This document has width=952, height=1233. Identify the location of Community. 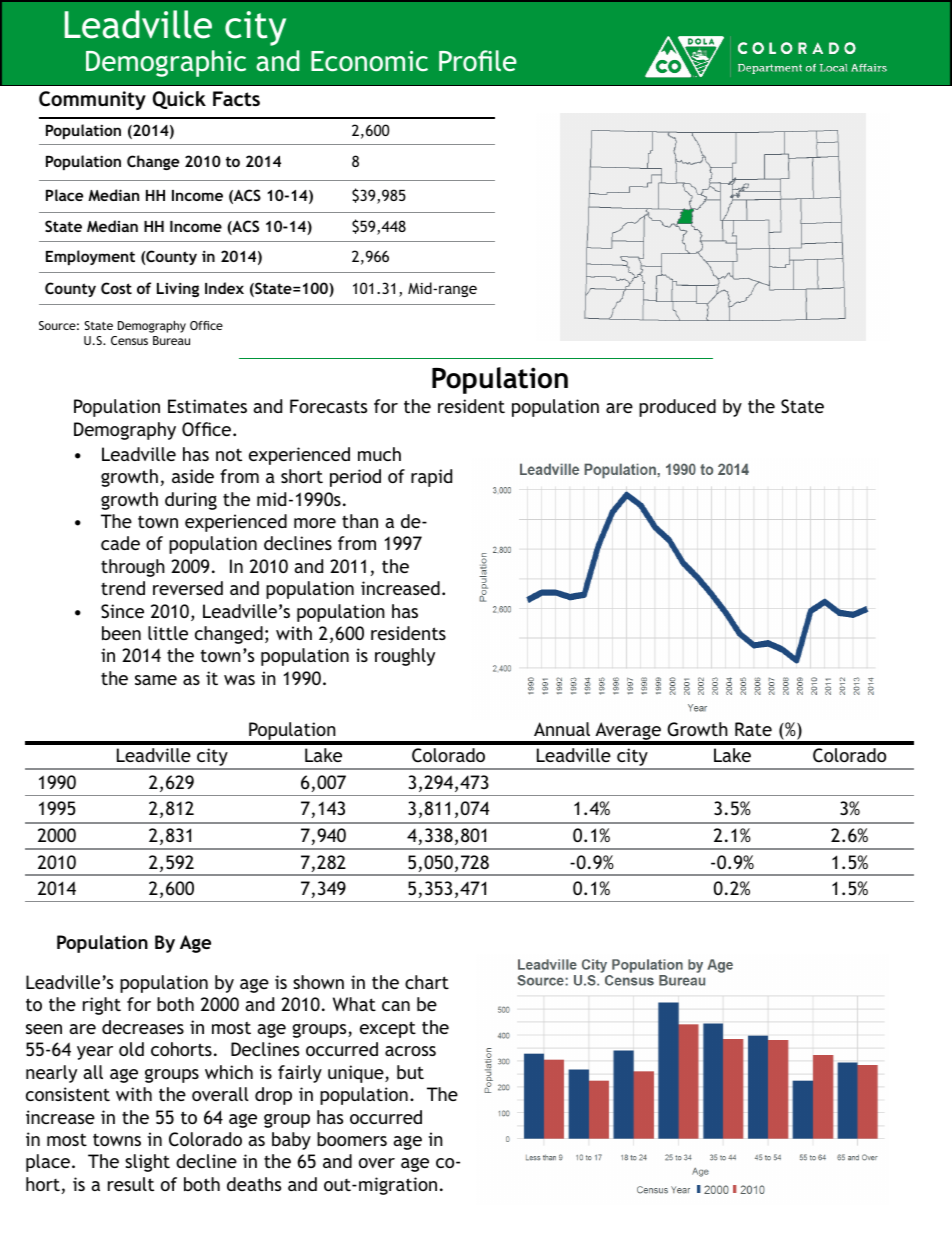
(92, 100).
